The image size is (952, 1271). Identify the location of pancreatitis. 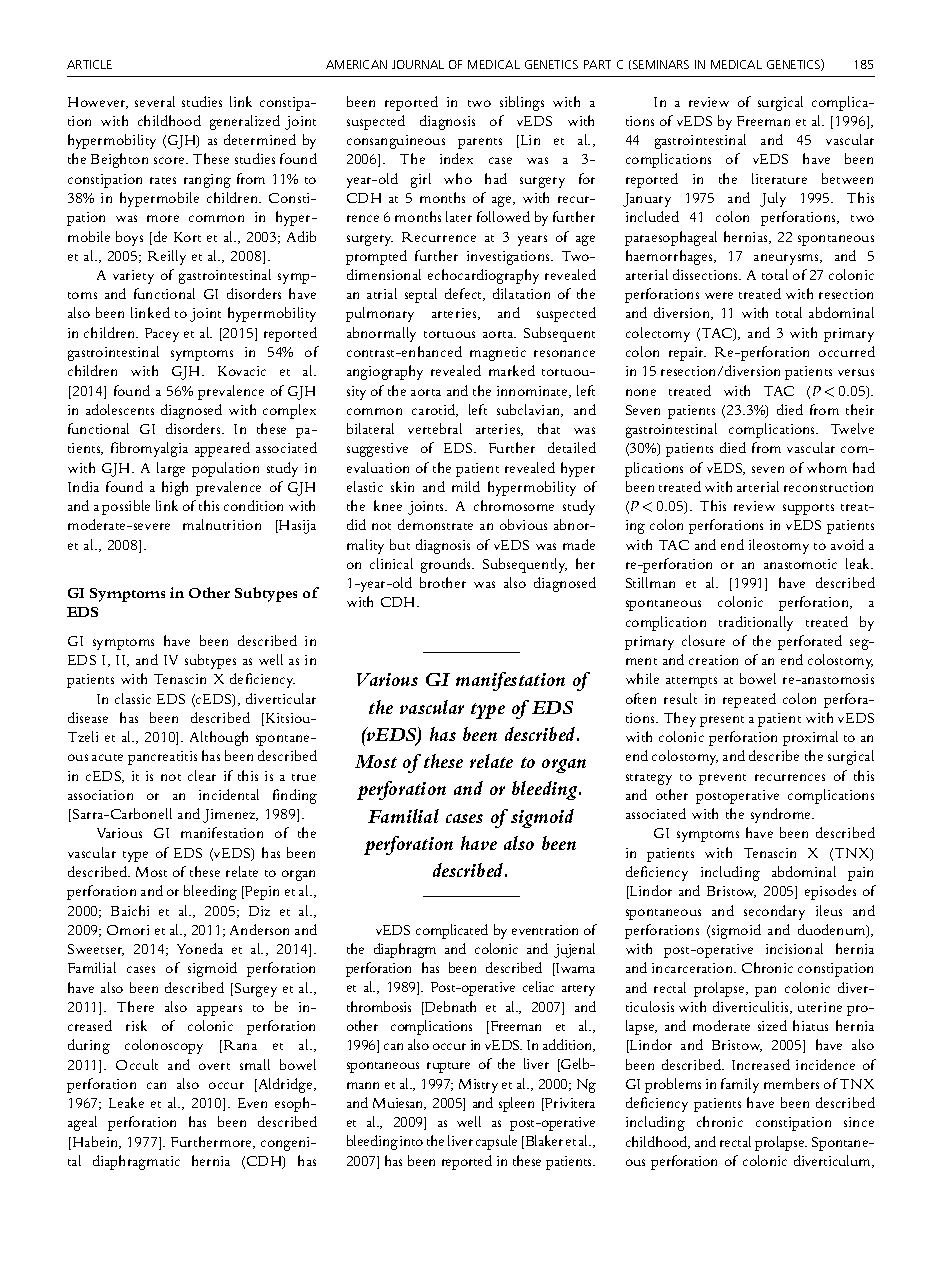
(162, 758).
